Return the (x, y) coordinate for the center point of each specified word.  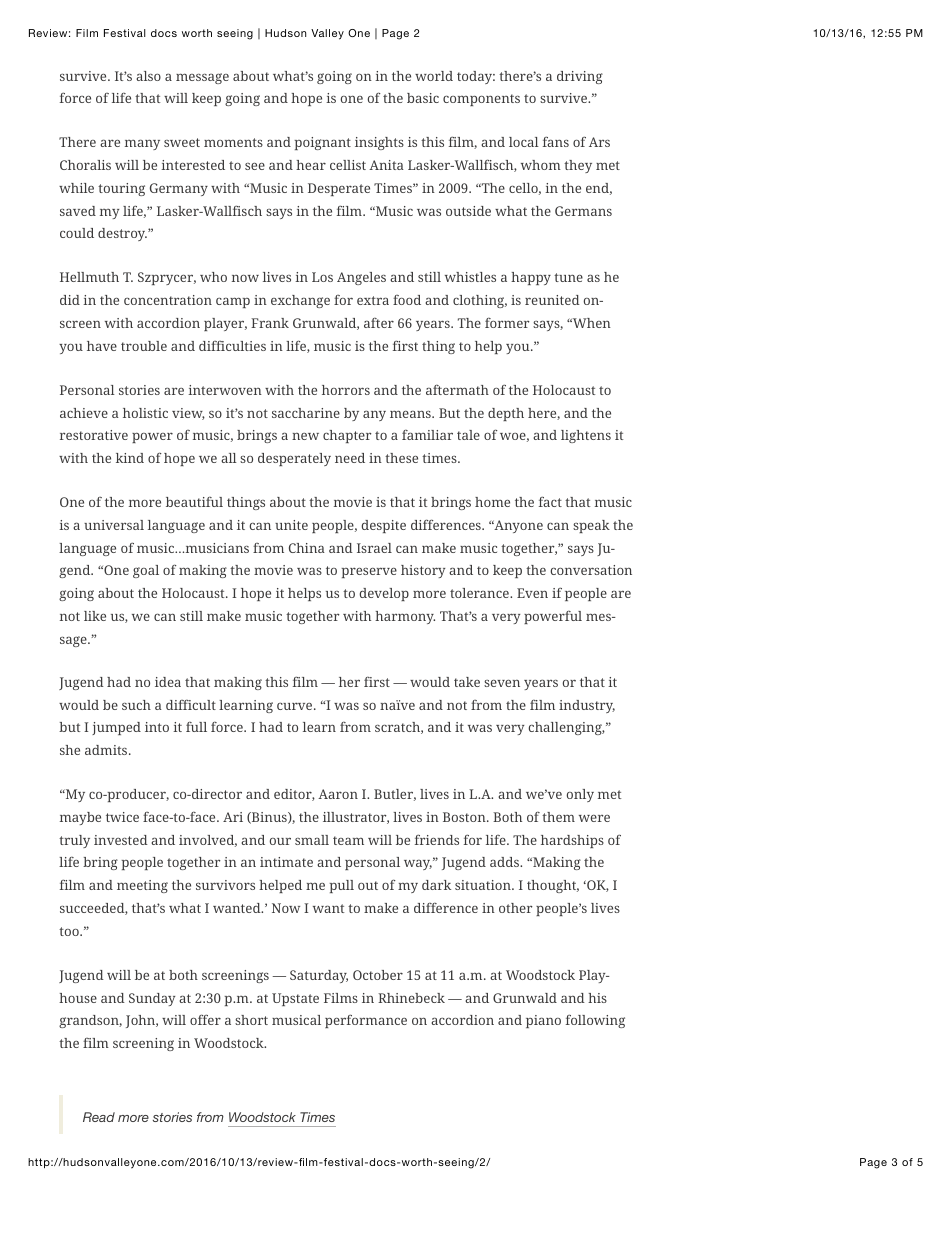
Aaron (338, 794)
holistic (145, 413)
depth (506, 414)
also (148, 76)
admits (107, 750)
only (580, 795)
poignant (323, 143)
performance (366, 1021)
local (524, 142)
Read (99, 1117)
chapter (347, 436)
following (595, 1021)
